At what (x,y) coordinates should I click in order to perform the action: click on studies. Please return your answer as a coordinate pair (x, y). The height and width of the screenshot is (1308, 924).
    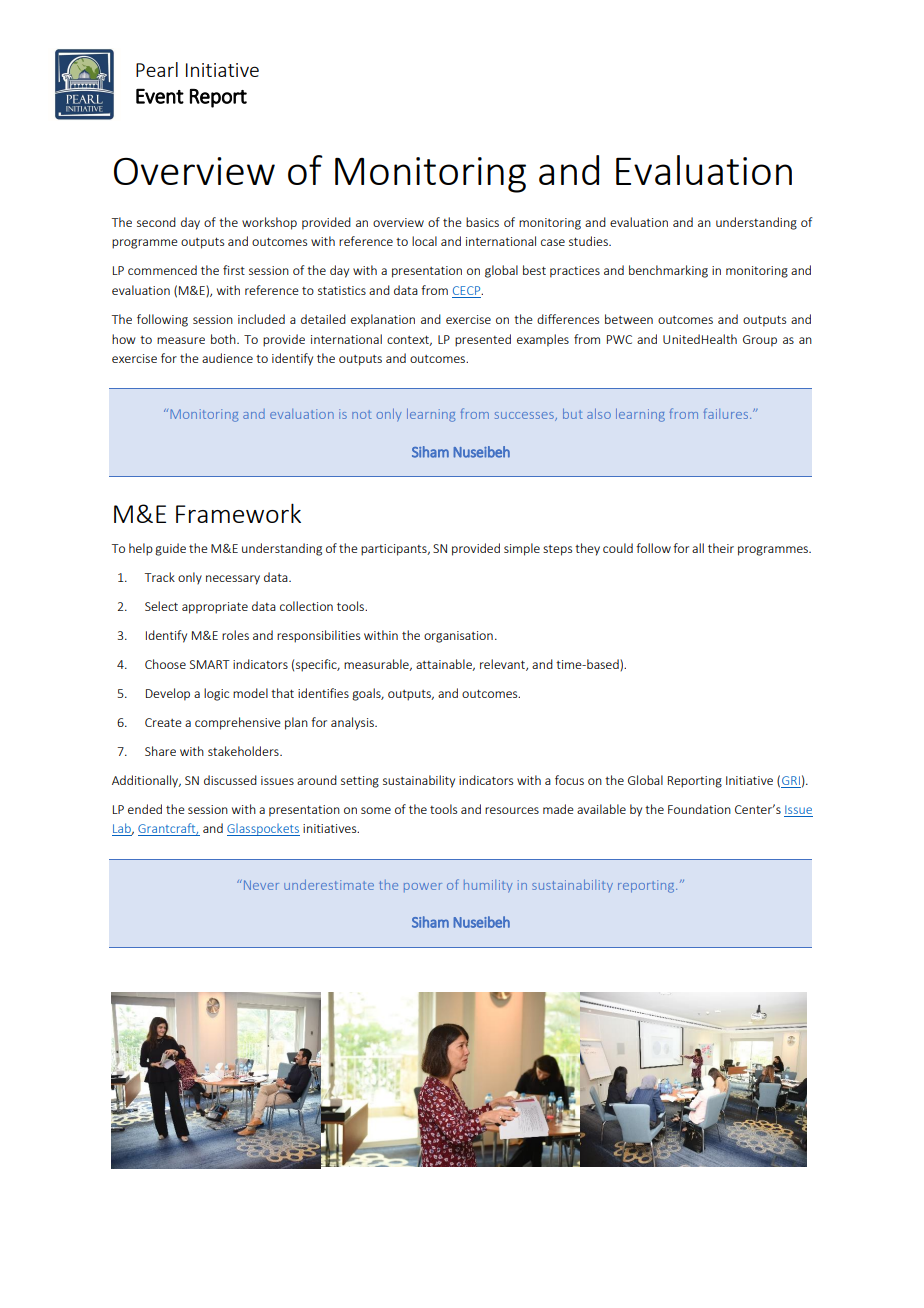
    Looking at the image, I should click on (589, 241).
